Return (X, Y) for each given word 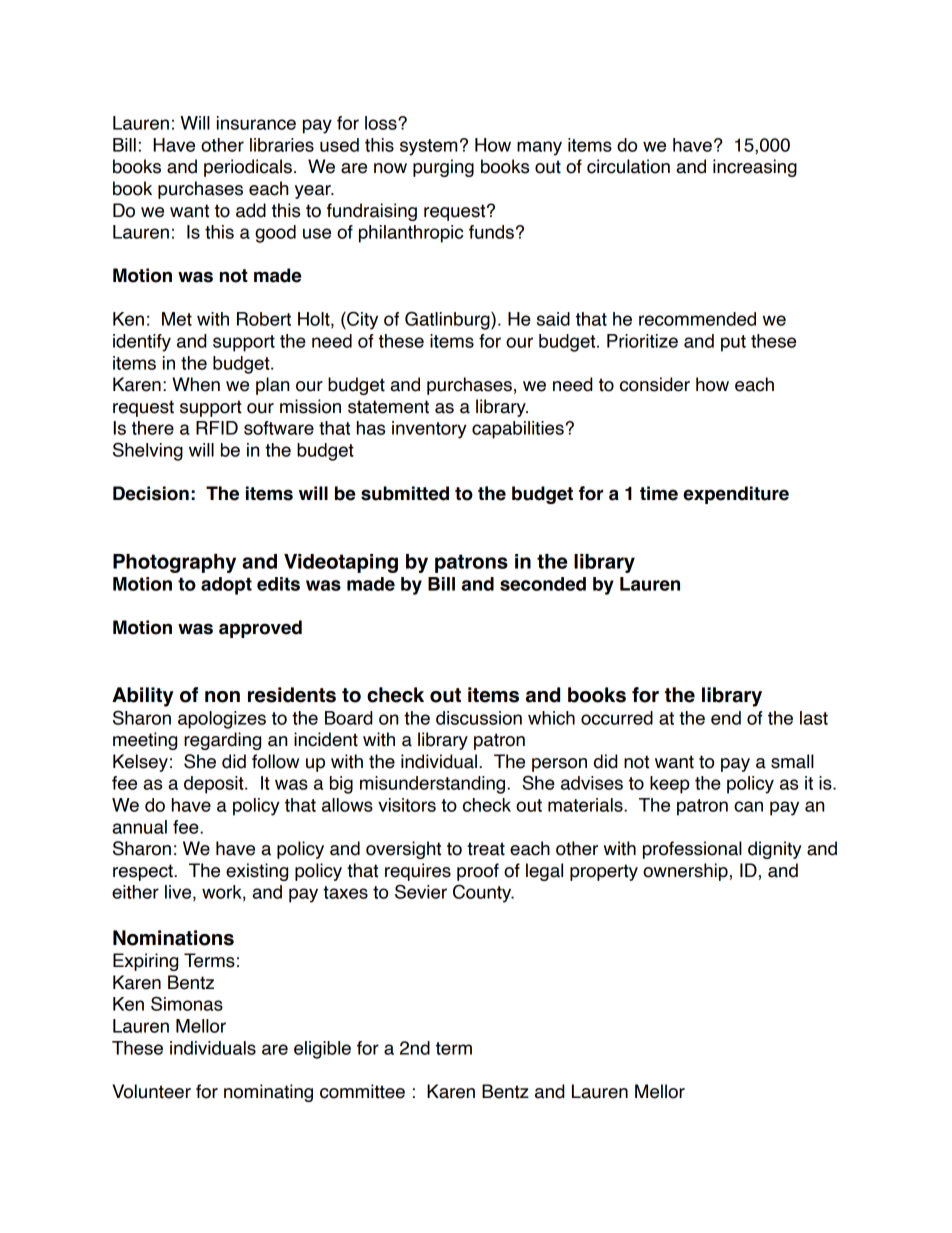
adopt (226, 586)
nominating (268, 1093)
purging (443, 168)
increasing (755, 168)
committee (362, 1091)
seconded (543, 584)
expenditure (736, 495)
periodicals (248, 168)
